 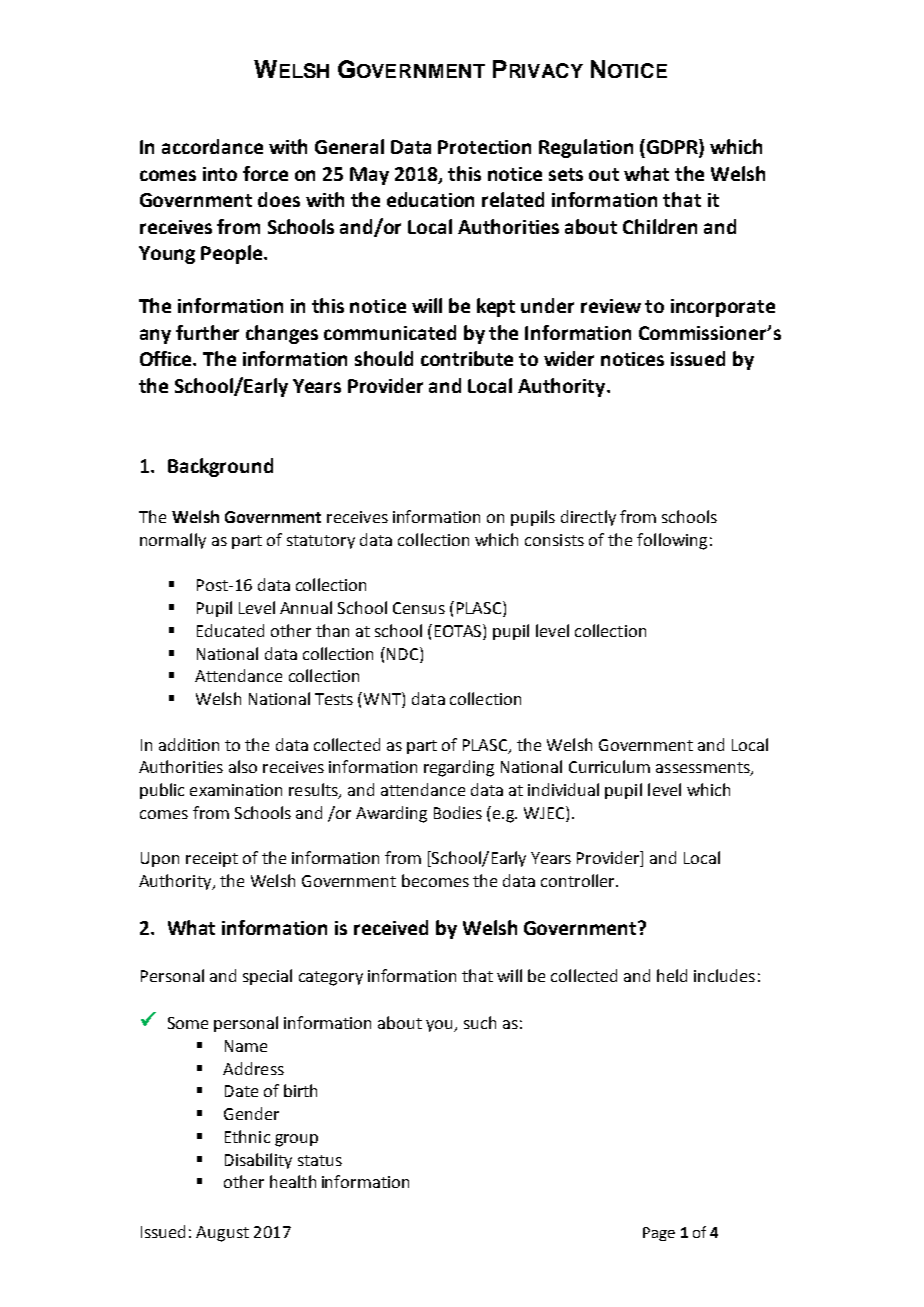 I want to click on education, so click(x=430, y=199).
